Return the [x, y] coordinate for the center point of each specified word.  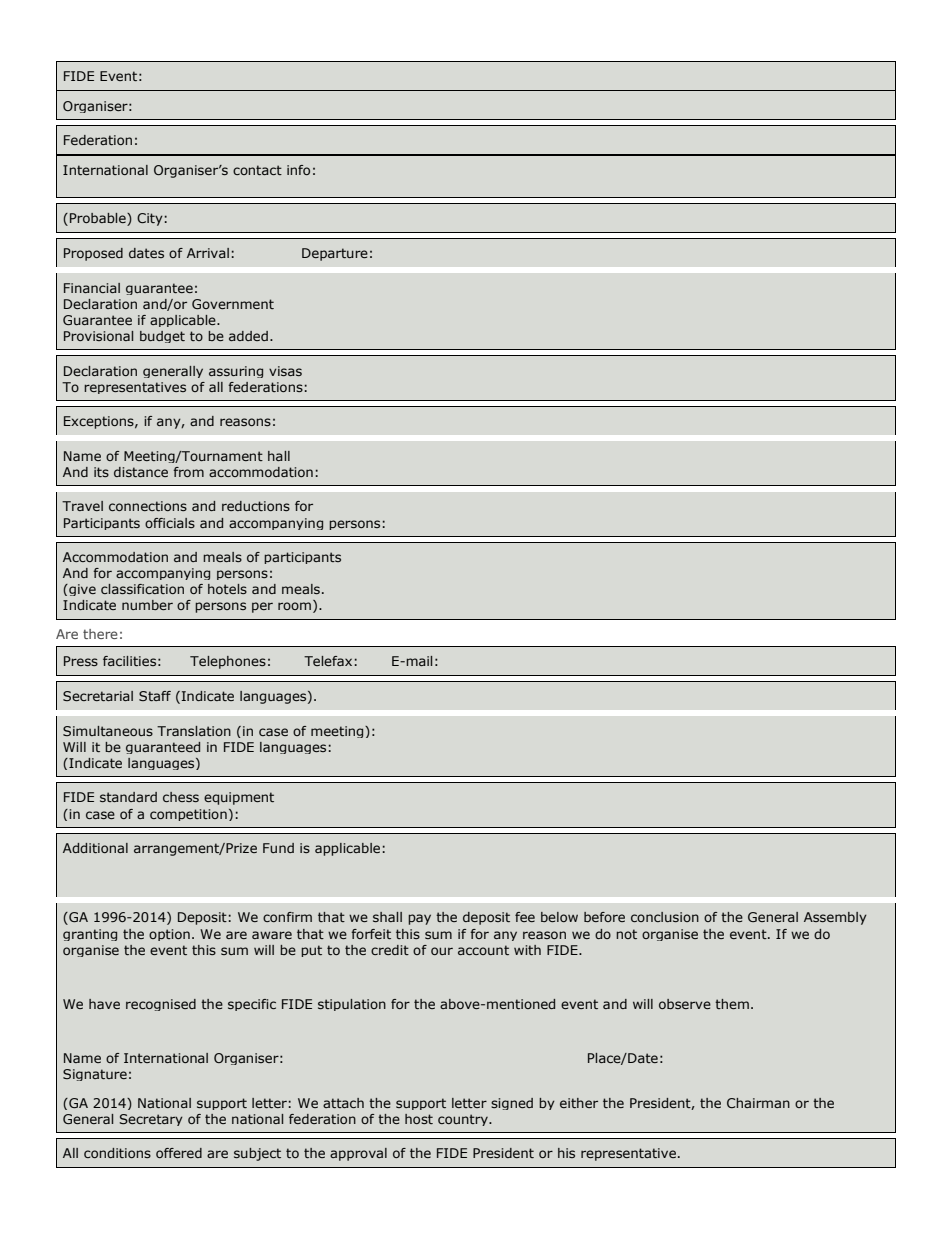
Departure [335, 254]
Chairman [758, 1103]
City [150, 219]
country [464, 1120]
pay [419, 919]
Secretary [151, 1120]
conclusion [665, 917]
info [298, 170]
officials [170, 523]
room [296, 607]
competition [188, 815]
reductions [256, 506]
